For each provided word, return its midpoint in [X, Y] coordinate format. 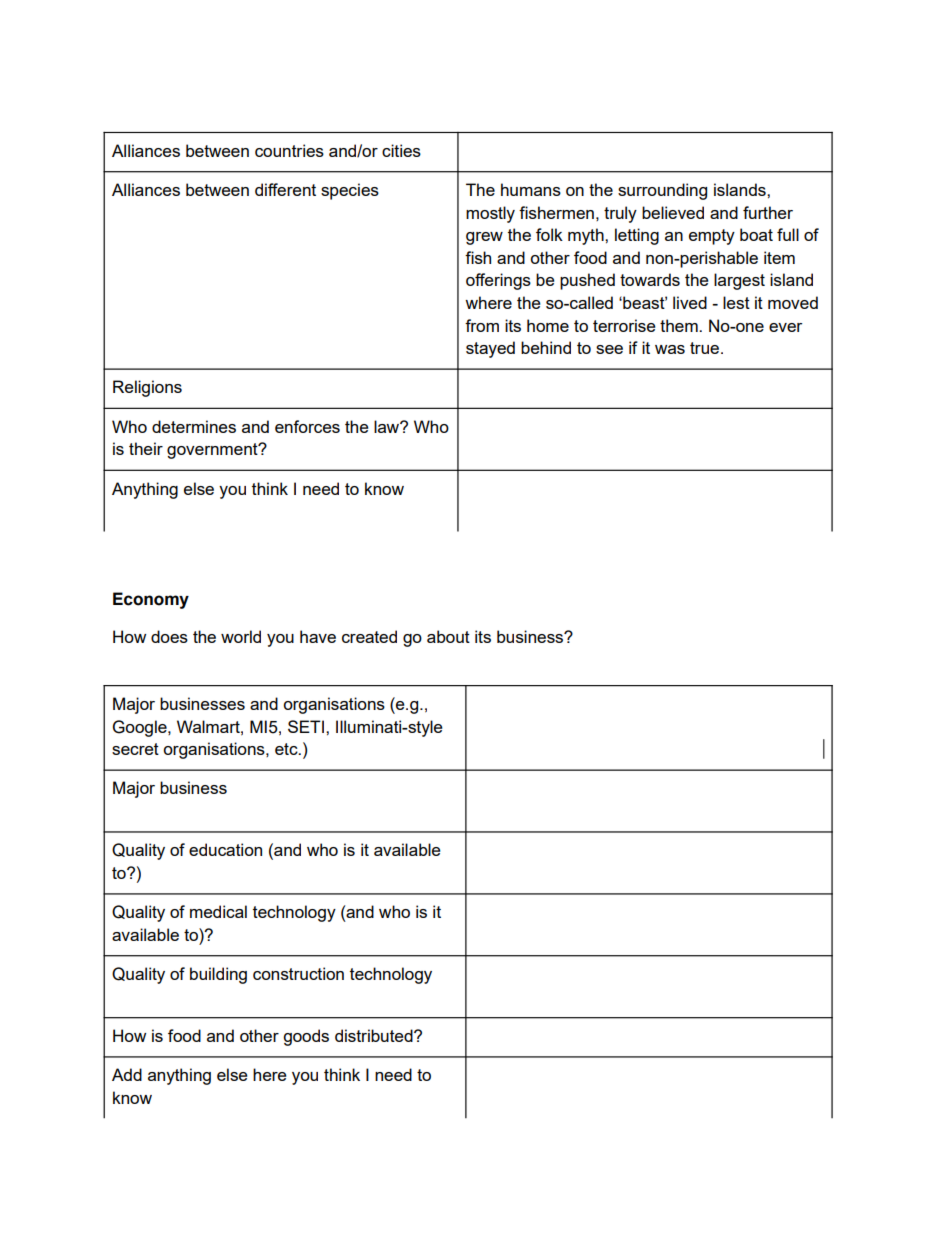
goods [306, 1037]
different [285, 189]
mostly [490, 214]
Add [127, 1074]
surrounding [662, 191]
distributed [375, 1035]
